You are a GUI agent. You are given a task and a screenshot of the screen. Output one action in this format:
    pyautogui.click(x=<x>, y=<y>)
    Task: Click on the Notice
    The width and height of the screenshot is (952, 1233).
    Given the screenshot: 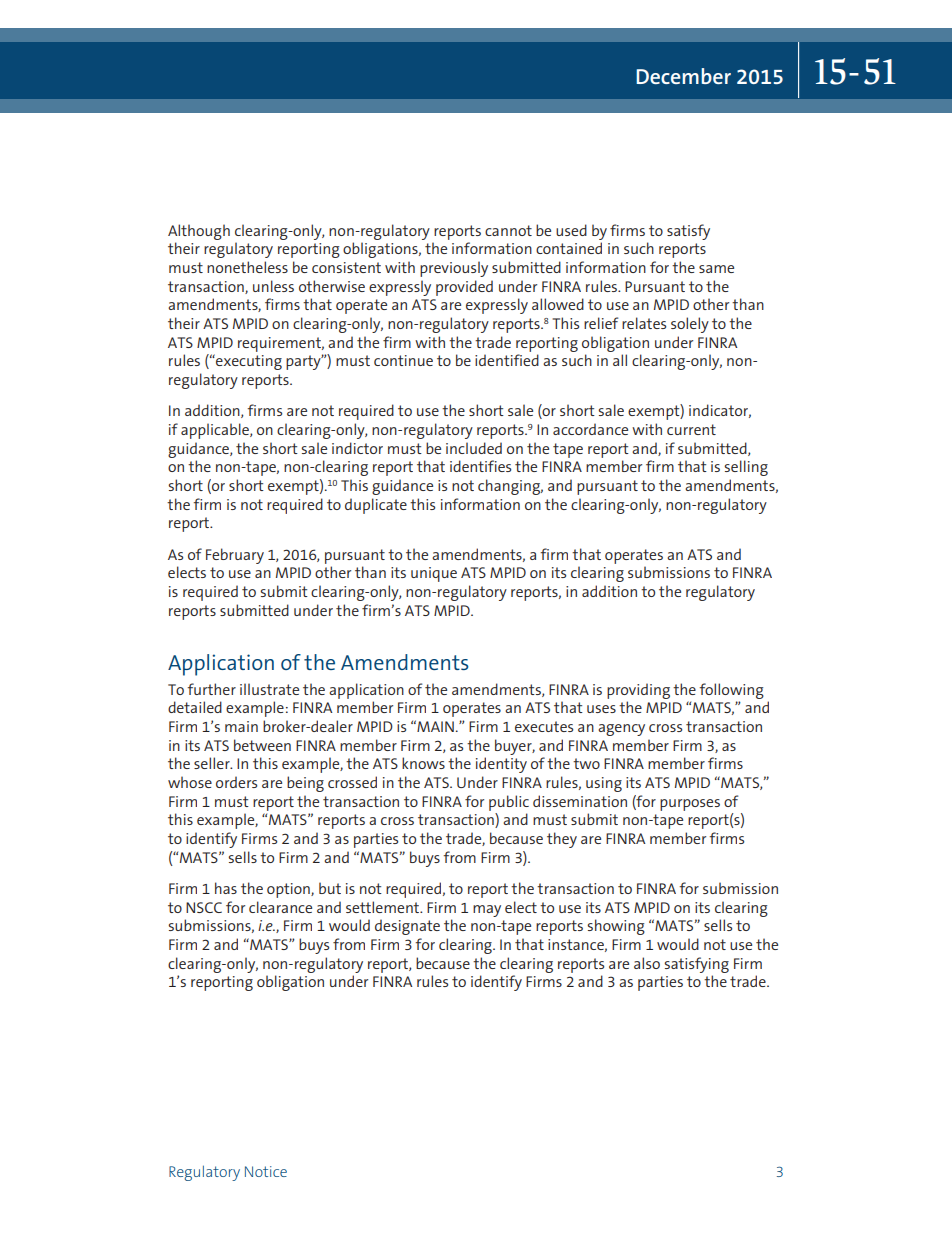 What is the action you would take?
    pyautogui.click(x=266, y=1171)
